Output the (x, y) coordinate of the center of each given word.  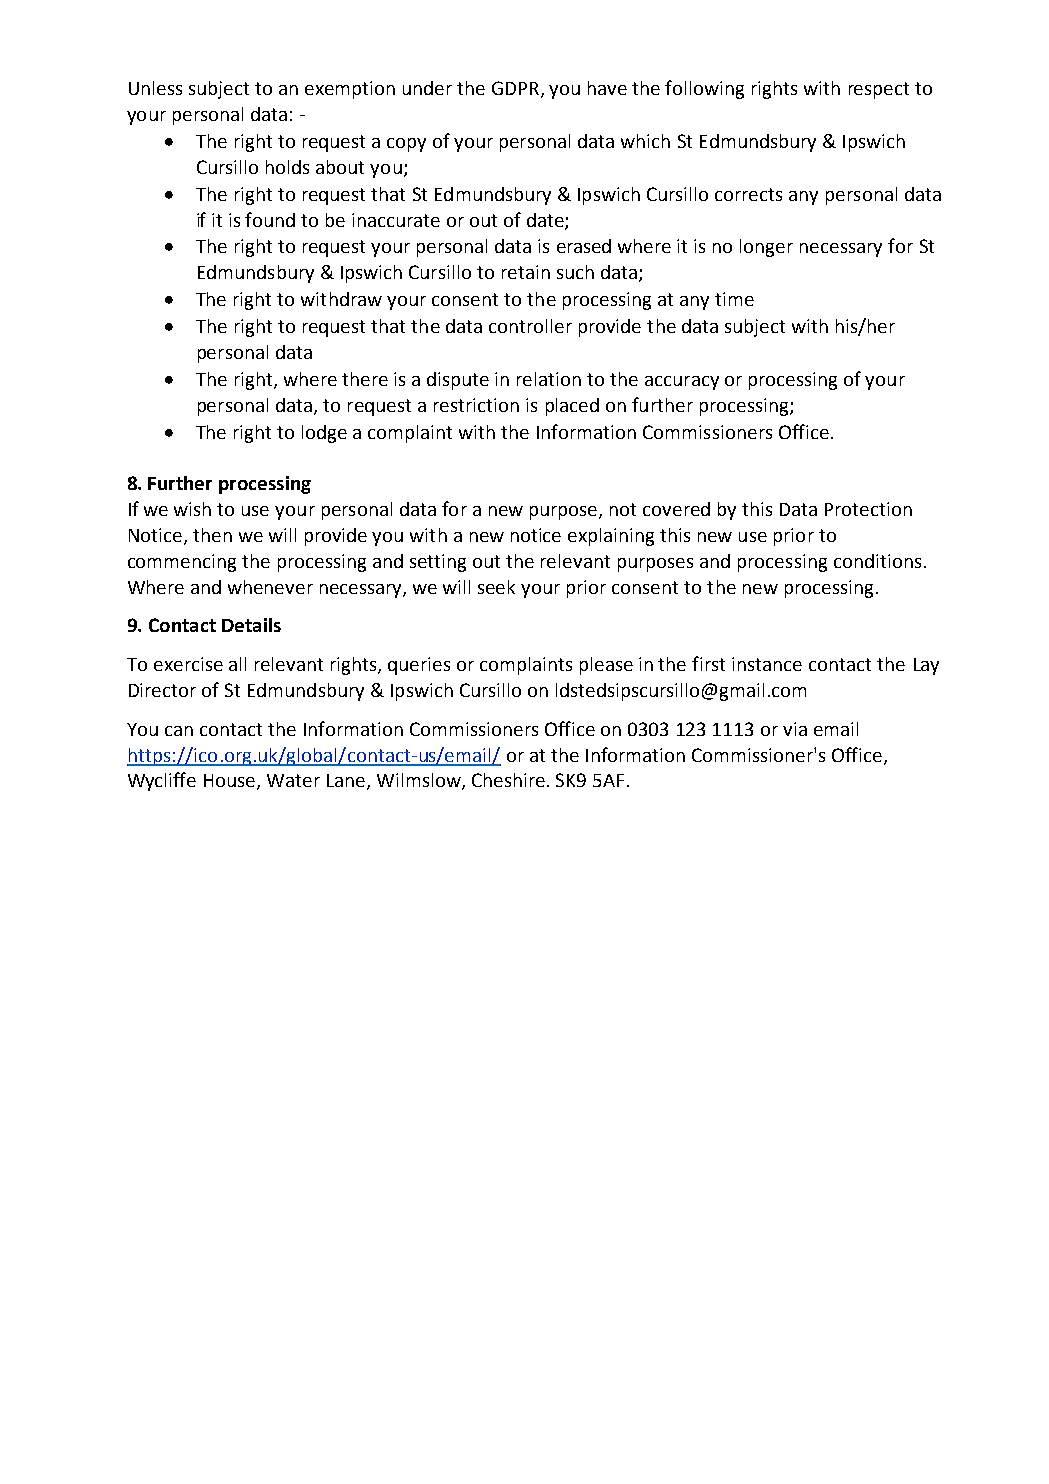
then (212, 535)
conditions (877, 561)
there (365, 379)
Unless (155, 88)
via (795, 729)
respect (879, 90)
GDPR (515, 88)
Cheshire (508, 780)
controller (530, 326)
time (734, 299)
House (231, 782)
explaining (611, 537)
